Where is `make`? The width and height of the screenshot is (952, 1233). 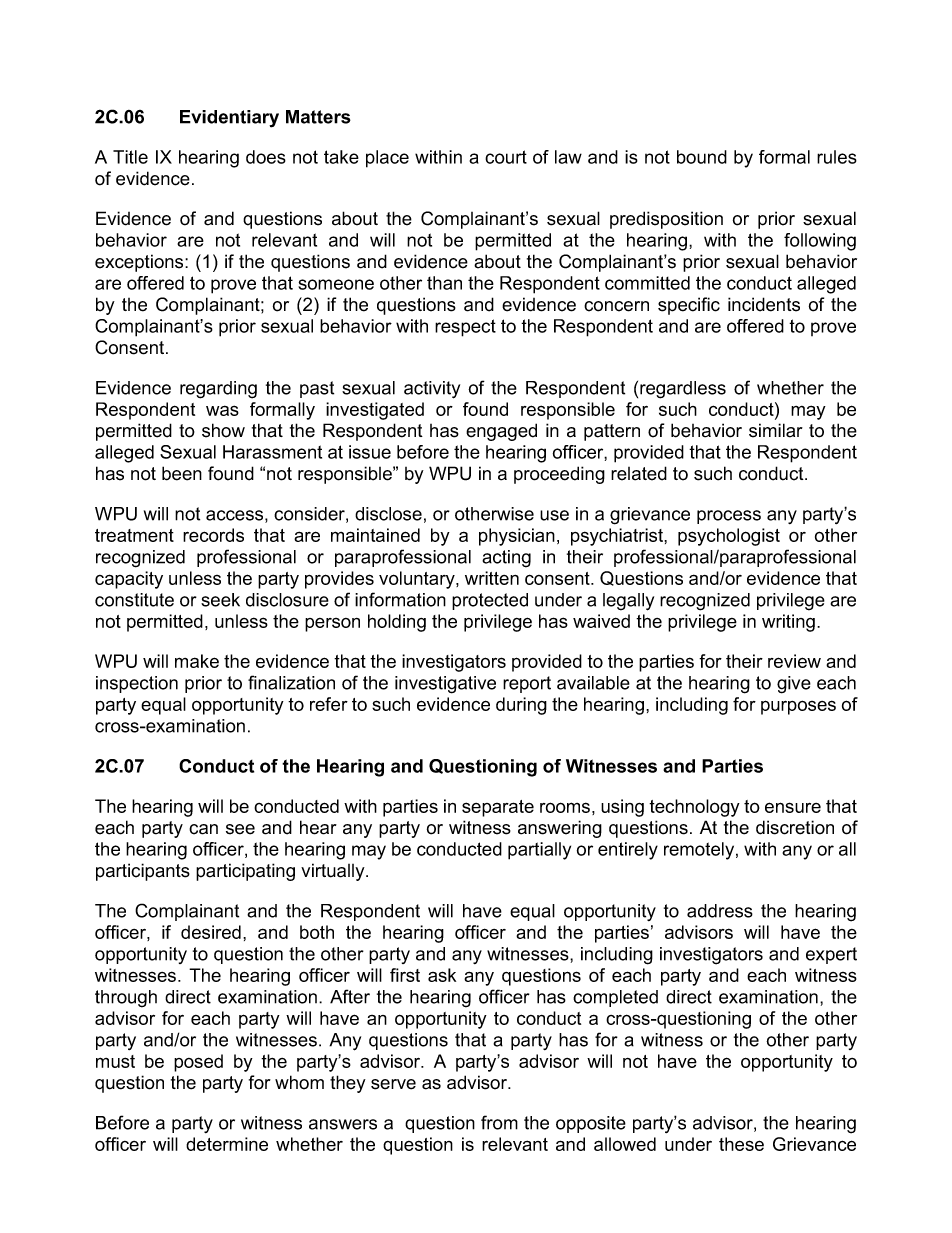
make is located at coordinates (197, 661).
